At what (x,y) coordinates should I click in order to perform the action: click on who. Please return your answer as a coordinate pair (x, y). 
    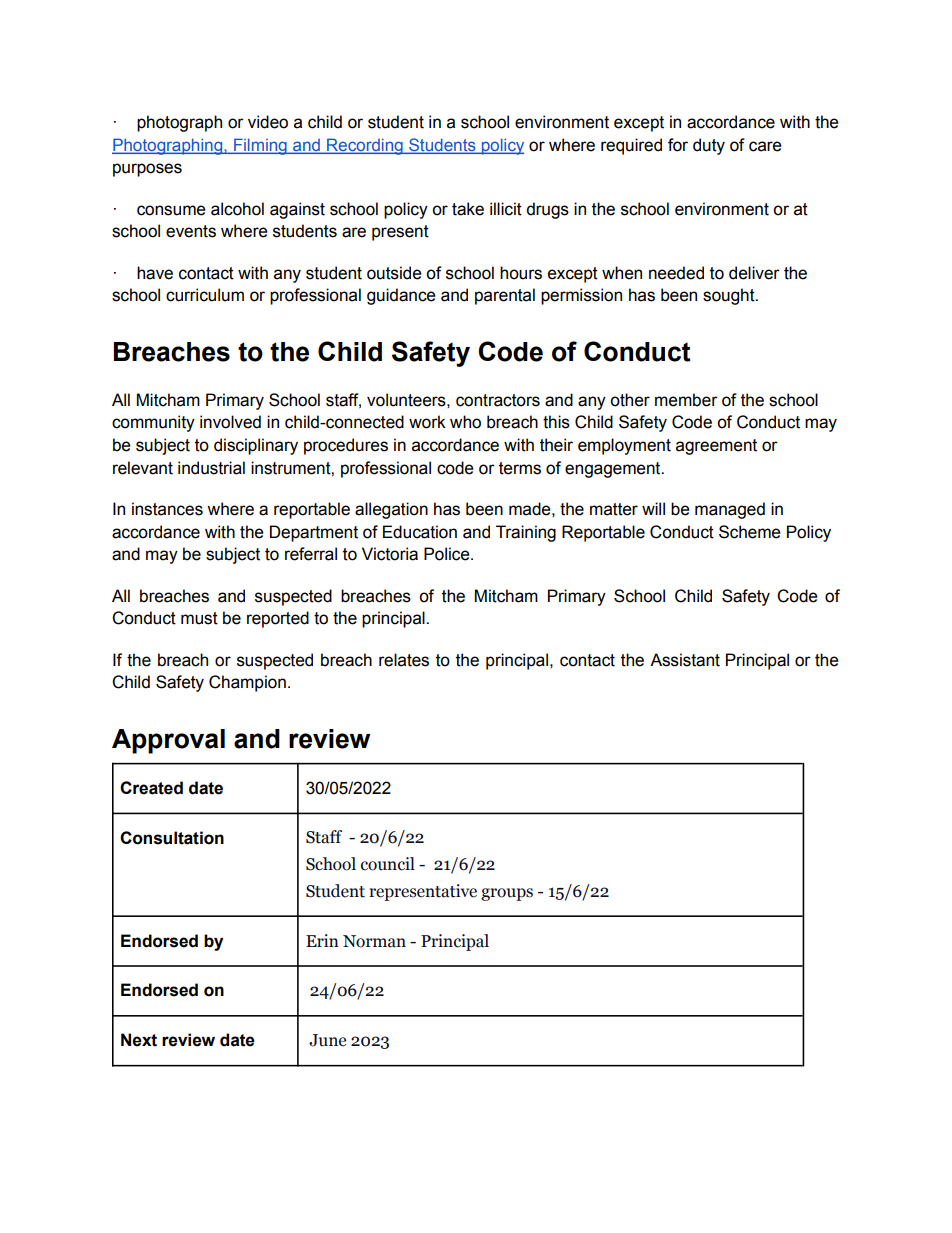
    Looking at the image, I should click on (465, 422).
